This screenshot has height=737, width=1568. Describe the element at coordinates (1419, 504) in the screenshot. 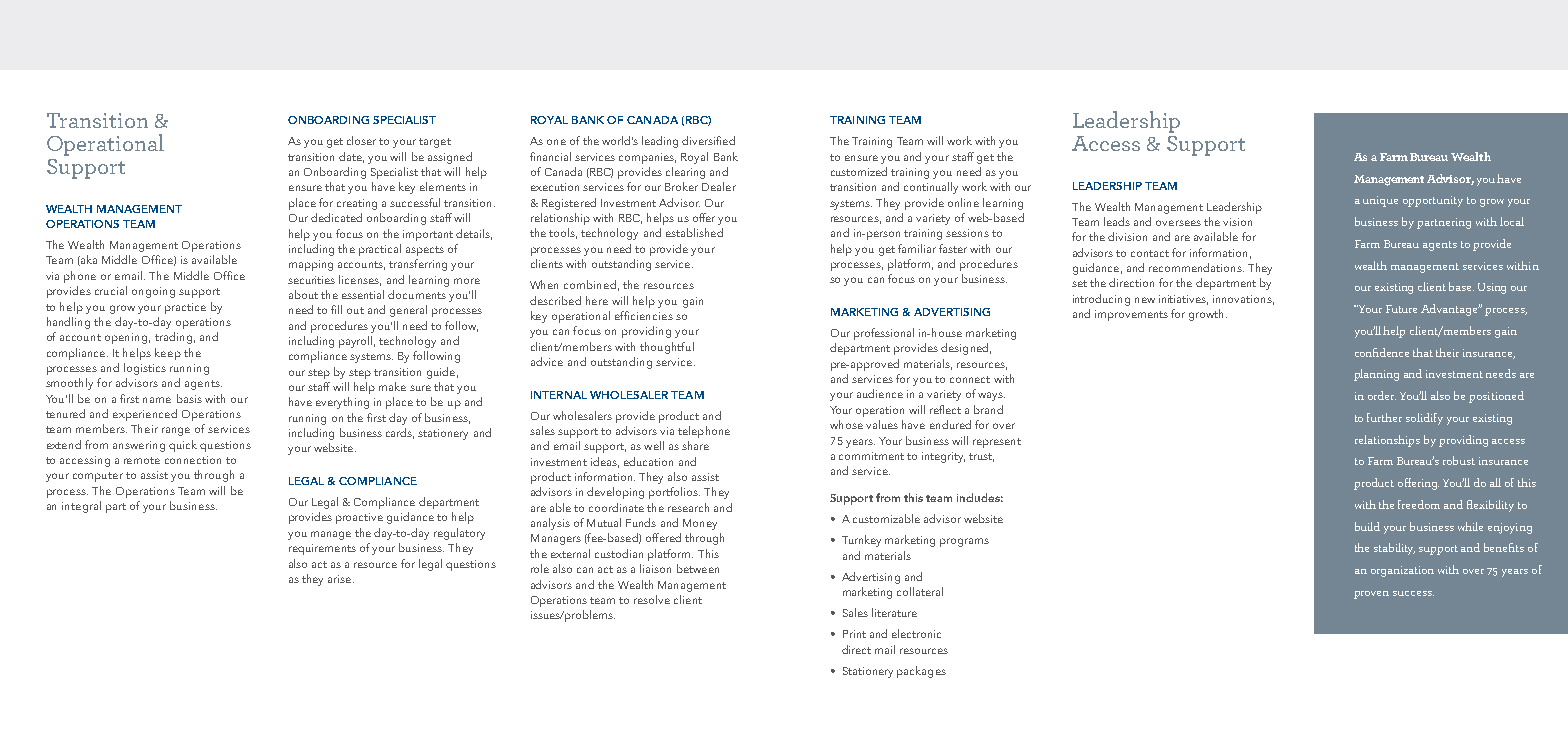

I see `freedom` at that location.
